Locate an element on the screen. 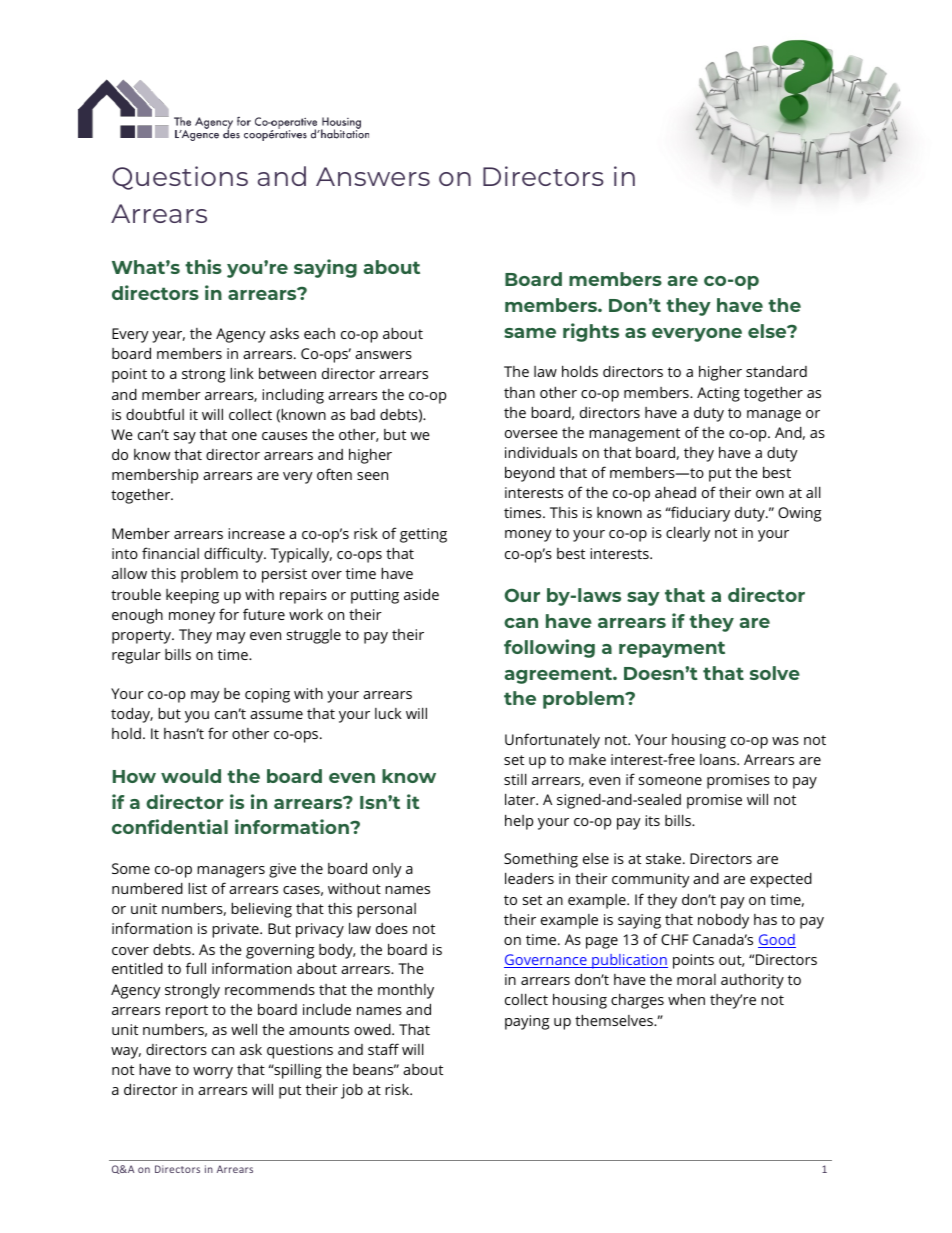 Image resolution: width=952 pixels, height=1233 pixels. Acting is located at coordinates (718, 394).
